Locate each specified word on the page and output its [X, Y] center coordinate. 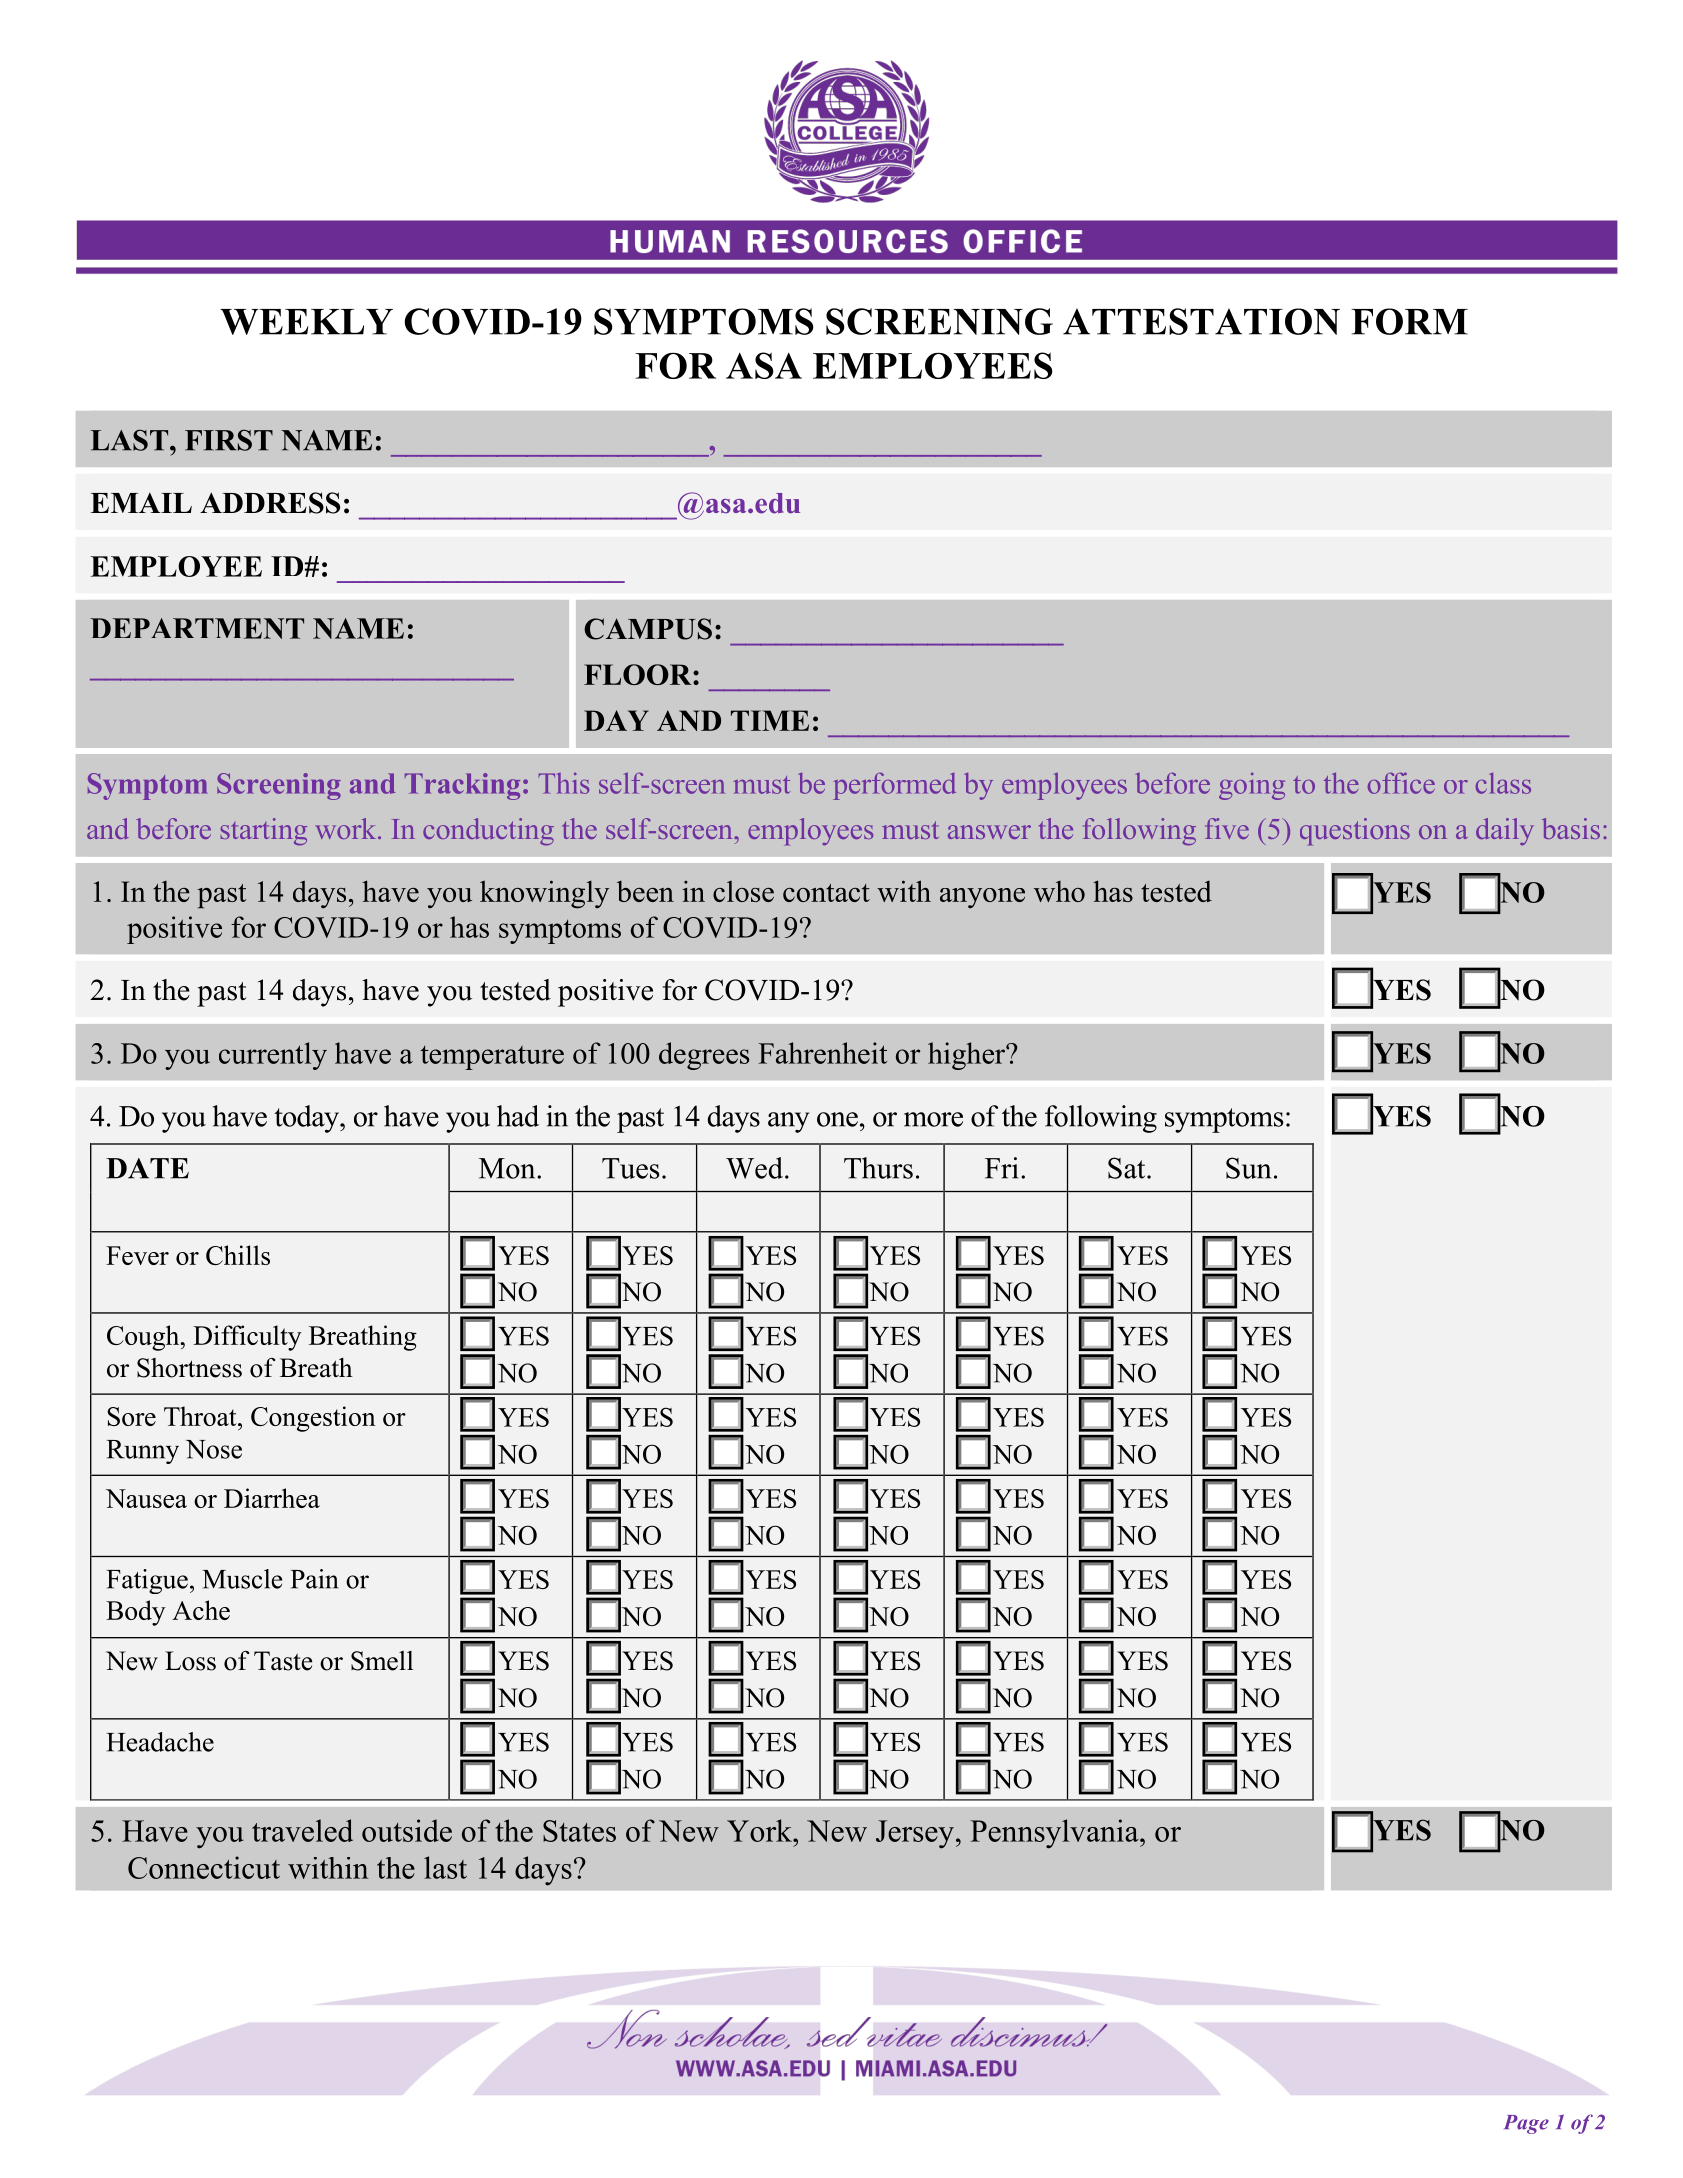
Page [1526, 2124]
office [1401, 783]
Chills [238, 1255]
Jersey [915, 1834]
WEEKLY [306, 322]
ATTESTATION [1201, 321]
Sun [1248, 1168]
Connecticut [204, 1867]
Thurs [878, 1168]
